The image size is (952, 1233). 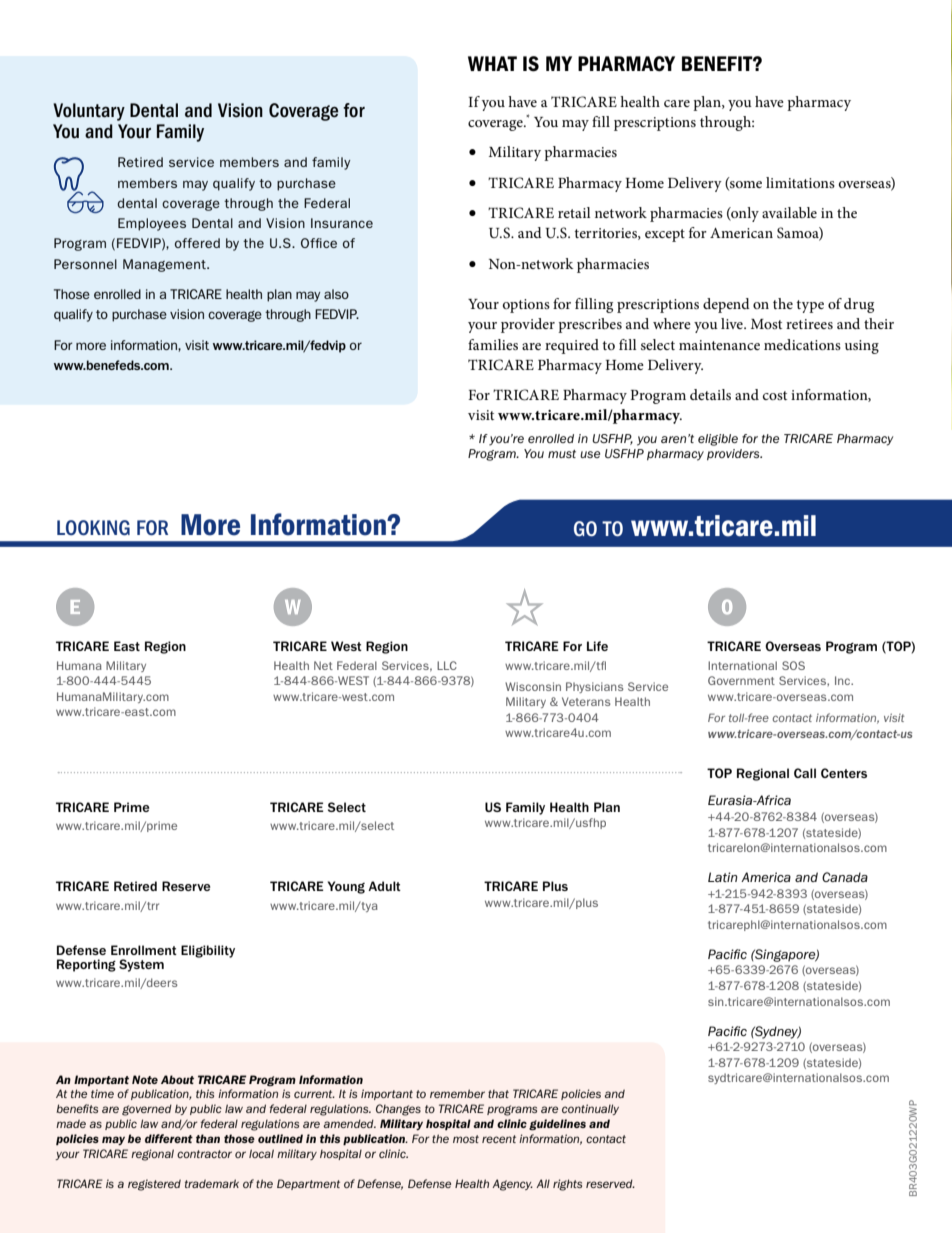 What do you see at coordinates (93, 528) in the screenshot?
I see `LOOKING` at bounding box center [93, 528].
